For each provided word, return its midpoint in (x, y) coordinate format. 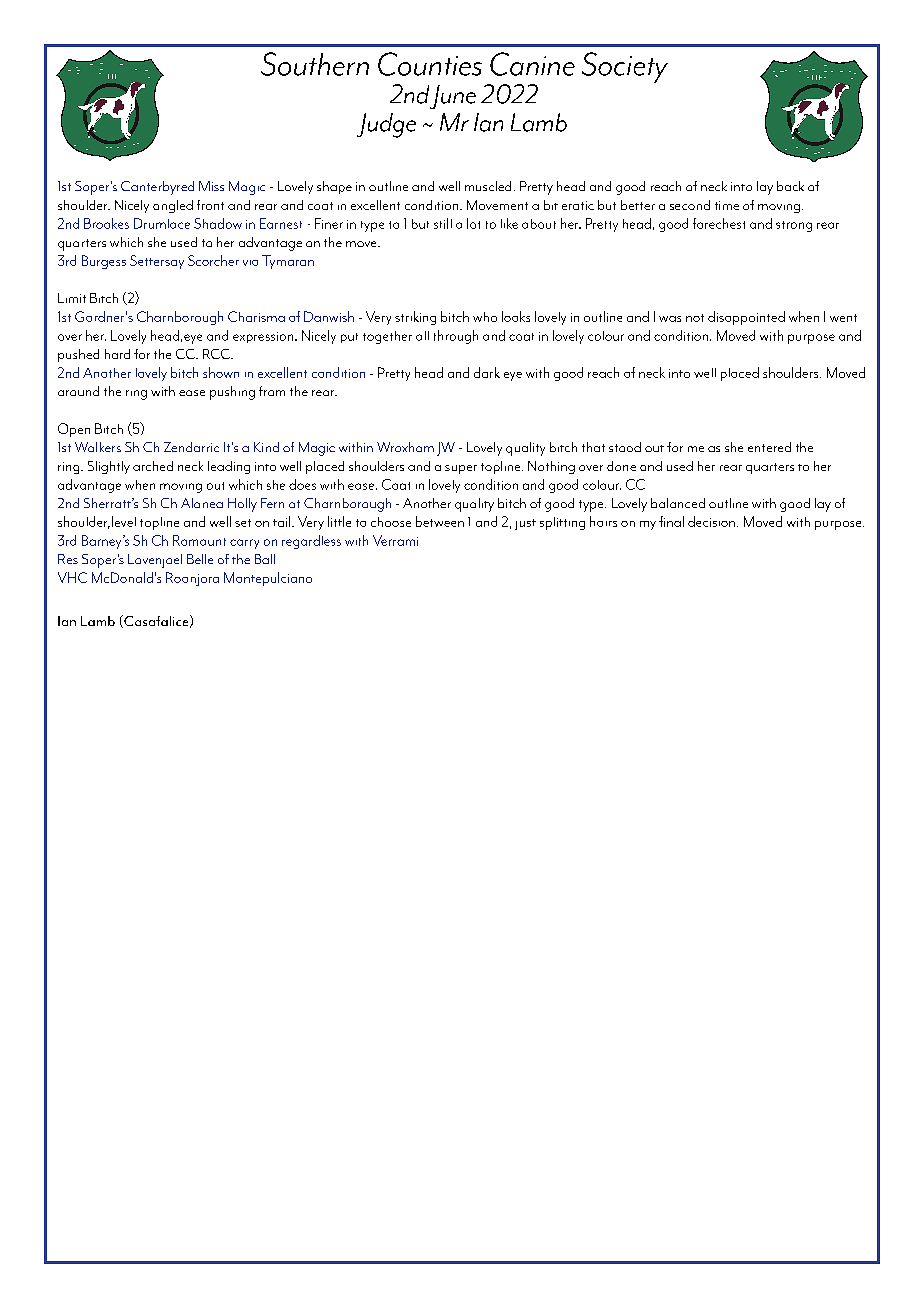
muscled (488, 186)
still (443, 223)
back (790, 186)
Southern (315, 64)
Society (625, 67)
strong (794, 226)
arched (153, 466)
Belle (200, 559)
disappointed (746, 318)
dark (487, 372)
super (461, 469)
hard (117, 354)
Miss (211, 186)
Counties (430, 64)
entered (769, 447)
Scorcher (213, 260)
